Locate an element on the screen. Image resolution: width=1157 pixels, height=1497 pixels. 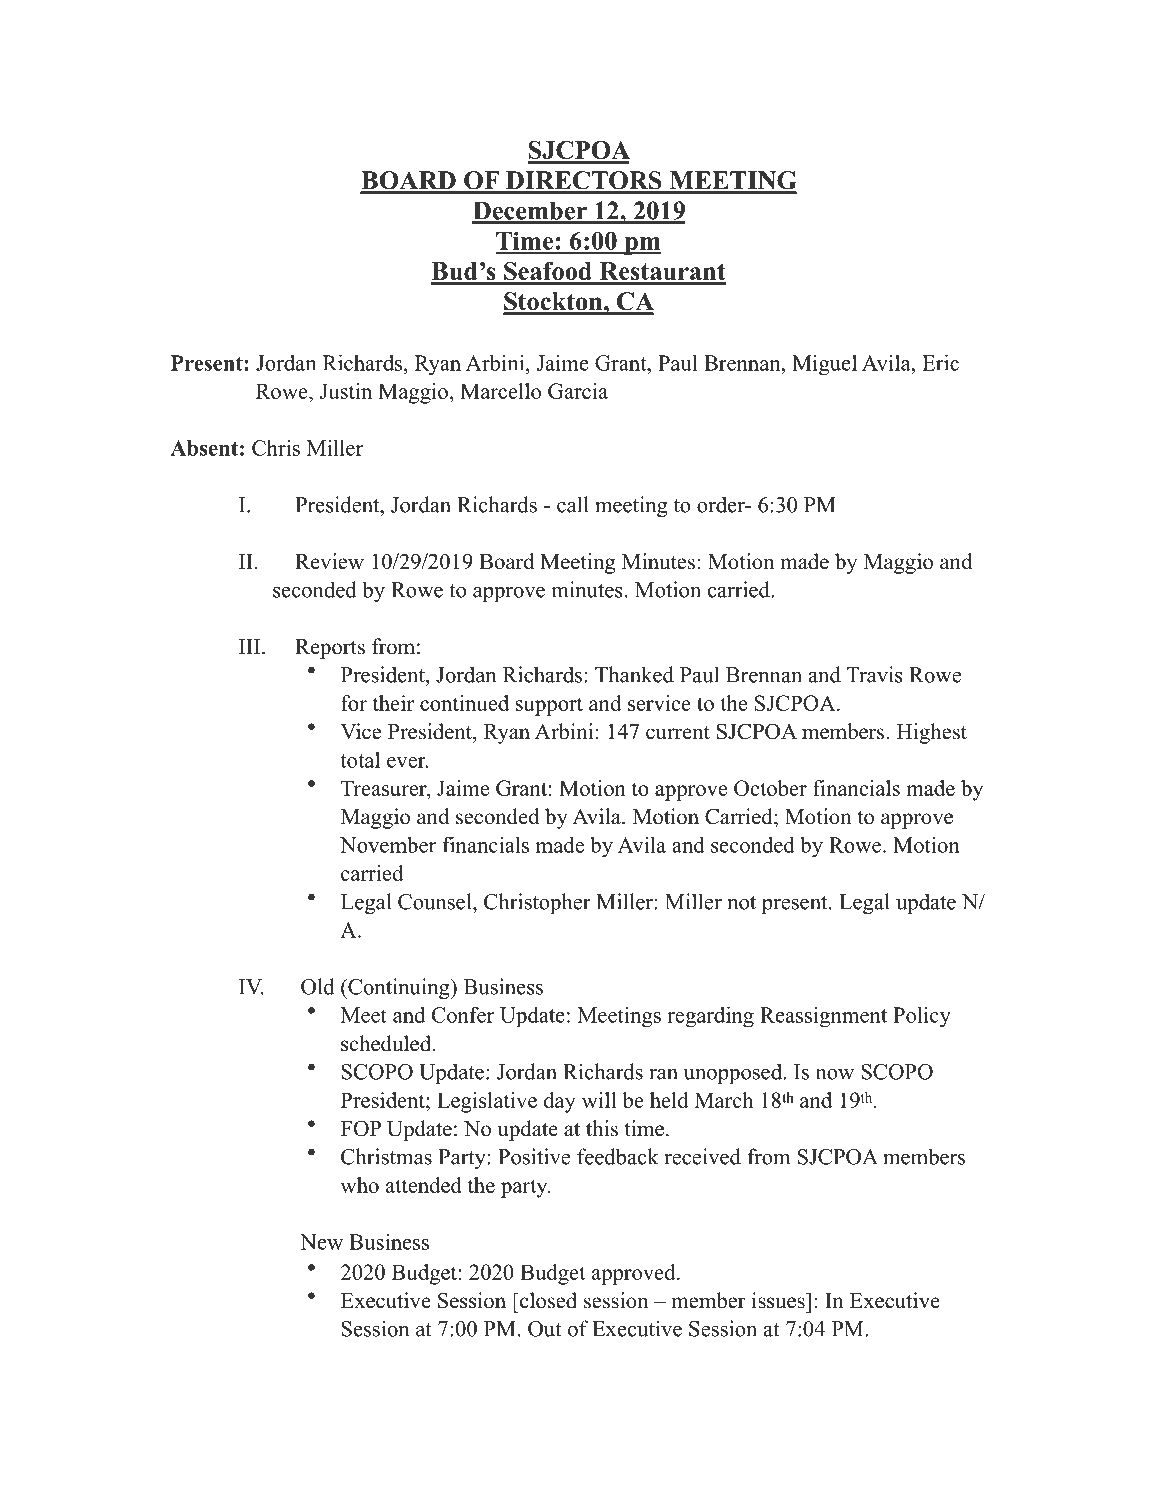
call is located at coordinates (572, 504).
